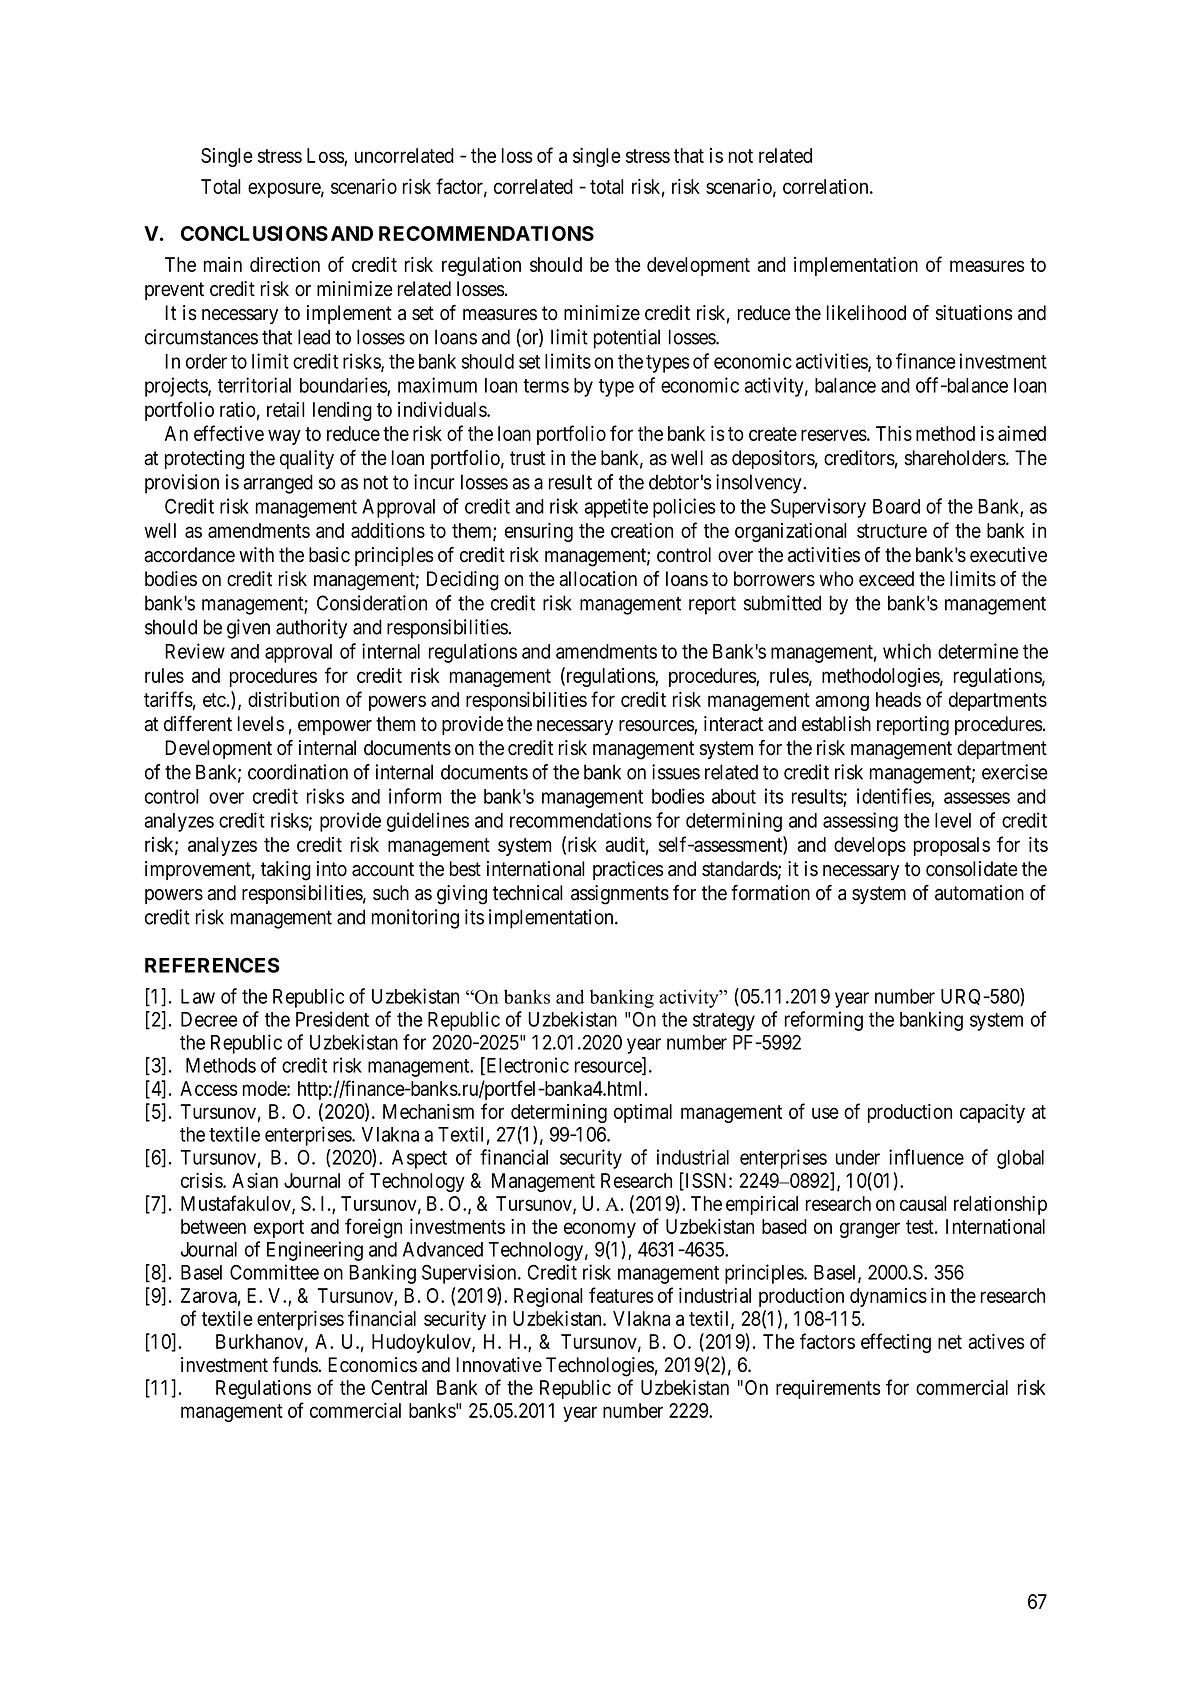 Image resolution: width=1191 pixels, height=1685 pixels. What do you see at coordinates (285, 264) in the document?
I see `direction` at bounding box center [285, 264].
